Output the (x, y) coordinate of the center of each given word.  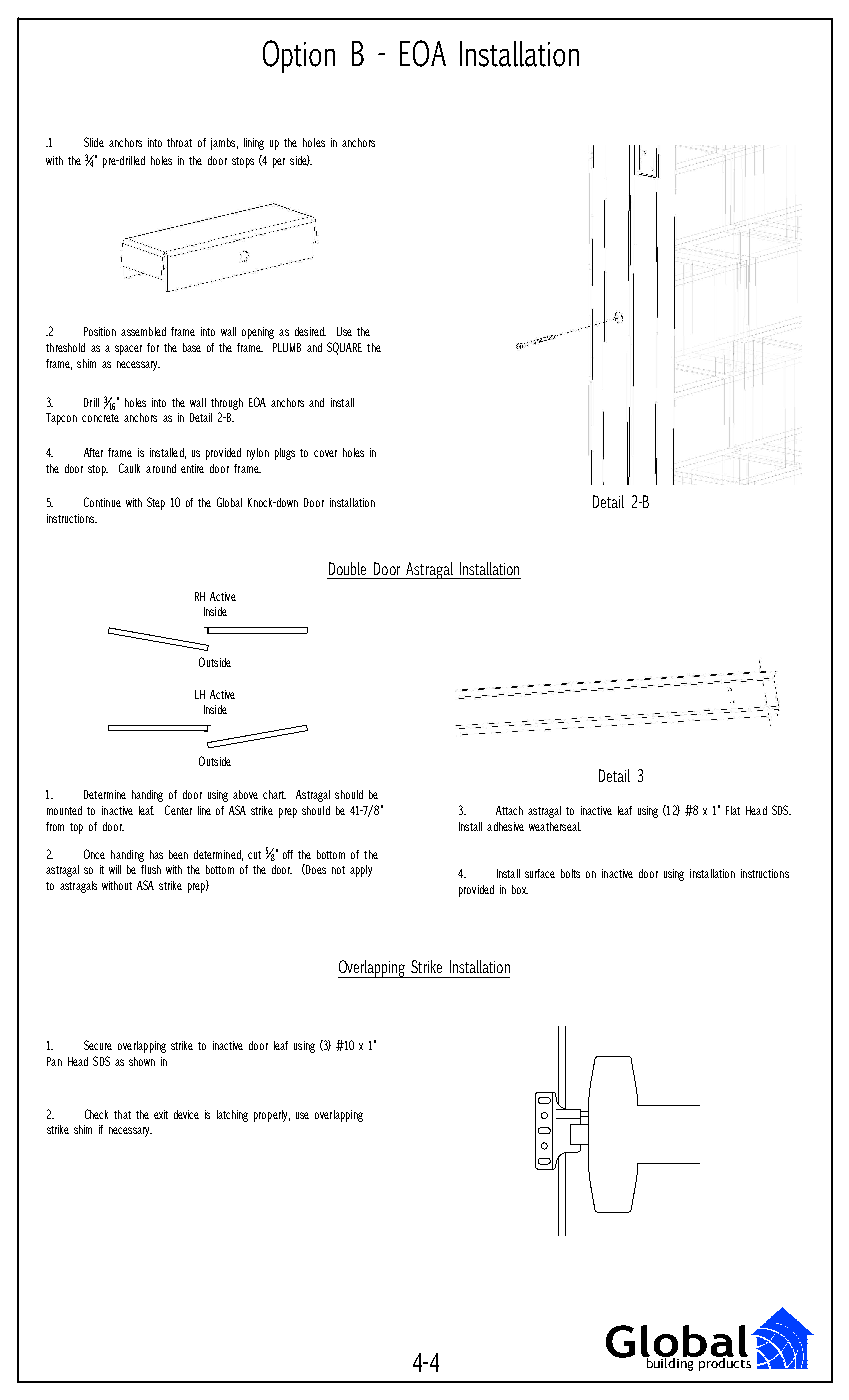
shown (142, 1061)
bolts (570, 873)
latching (232, 1116)
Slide (94, 142)
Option (299, 56)
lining (254, 144)
